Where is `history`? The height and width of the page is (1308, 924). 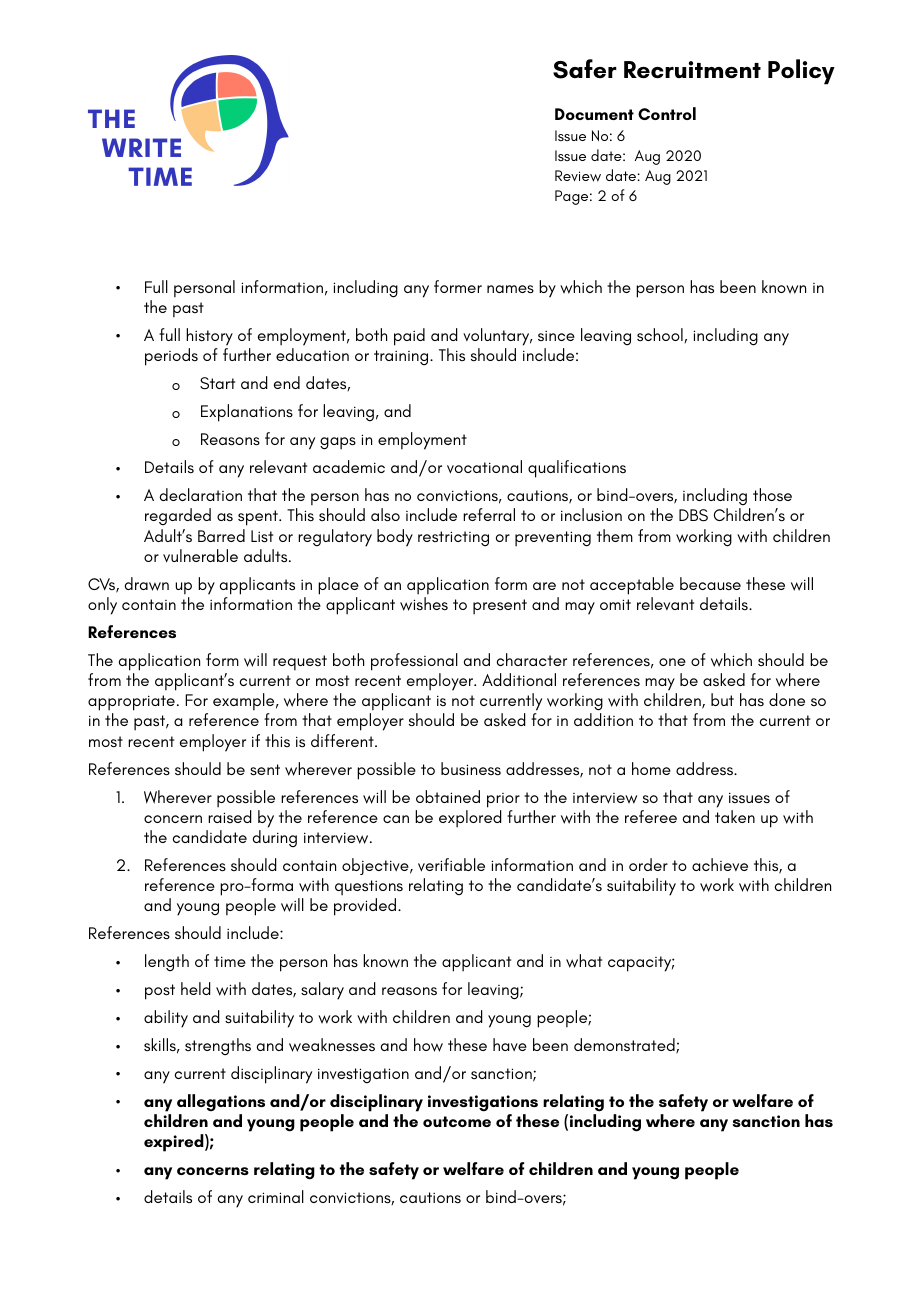
history is located at coordinates (209, 337).
